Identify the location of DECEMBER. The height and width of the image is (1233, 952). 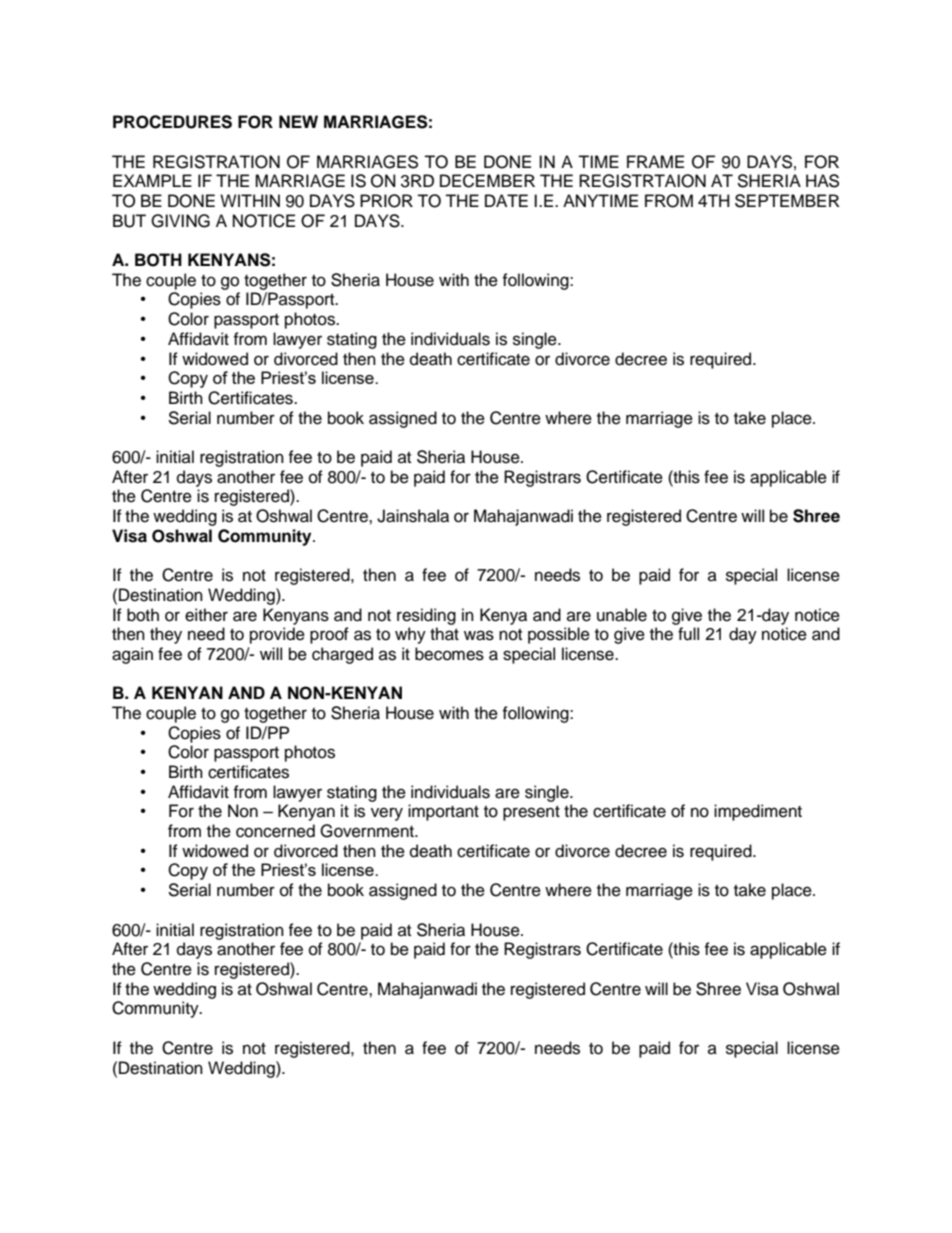
(487, 181).
